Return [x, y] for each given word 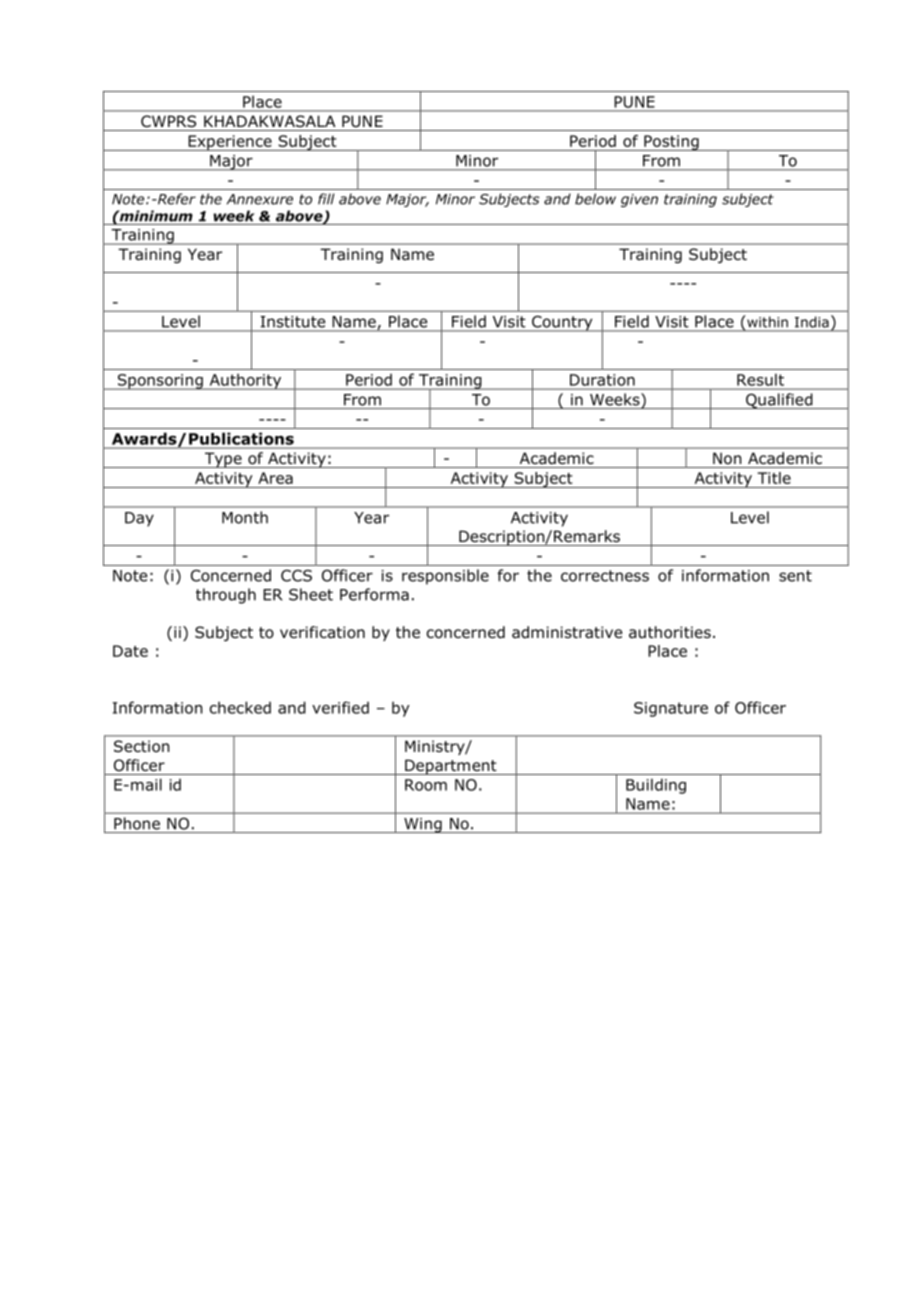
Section [141, 746]
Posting [671, 143]
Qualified [779, 401]
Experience [230, 143]
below [595, 199]
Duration [602, 380]
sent [795, 576]
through [226, 596]
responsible [445, 577]
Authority [245, 381]
